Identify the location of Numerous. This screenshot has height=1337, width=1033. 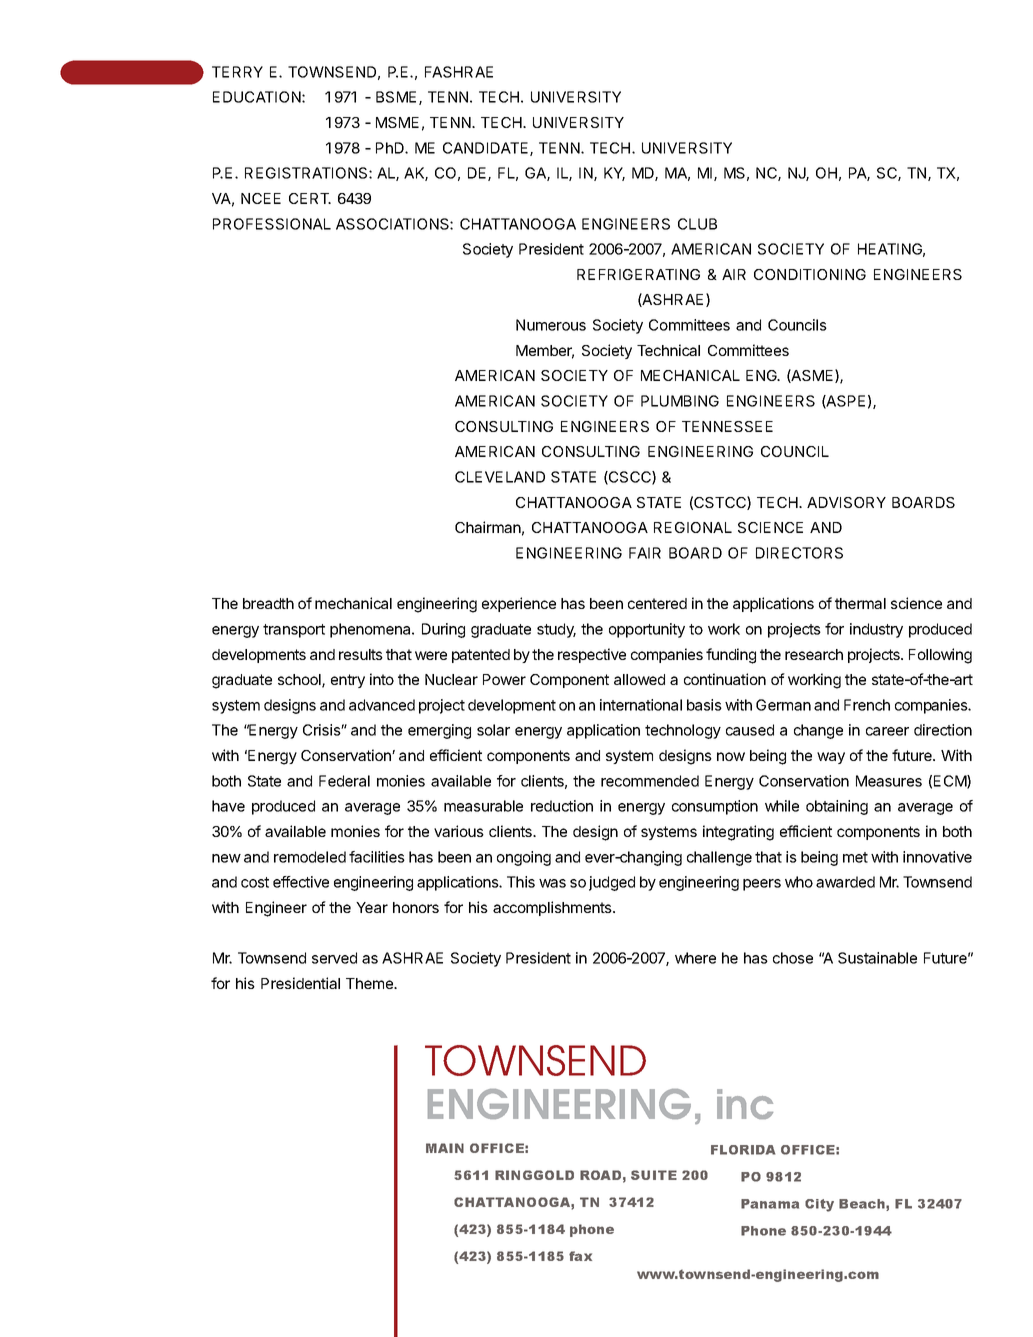
(551, 325).
